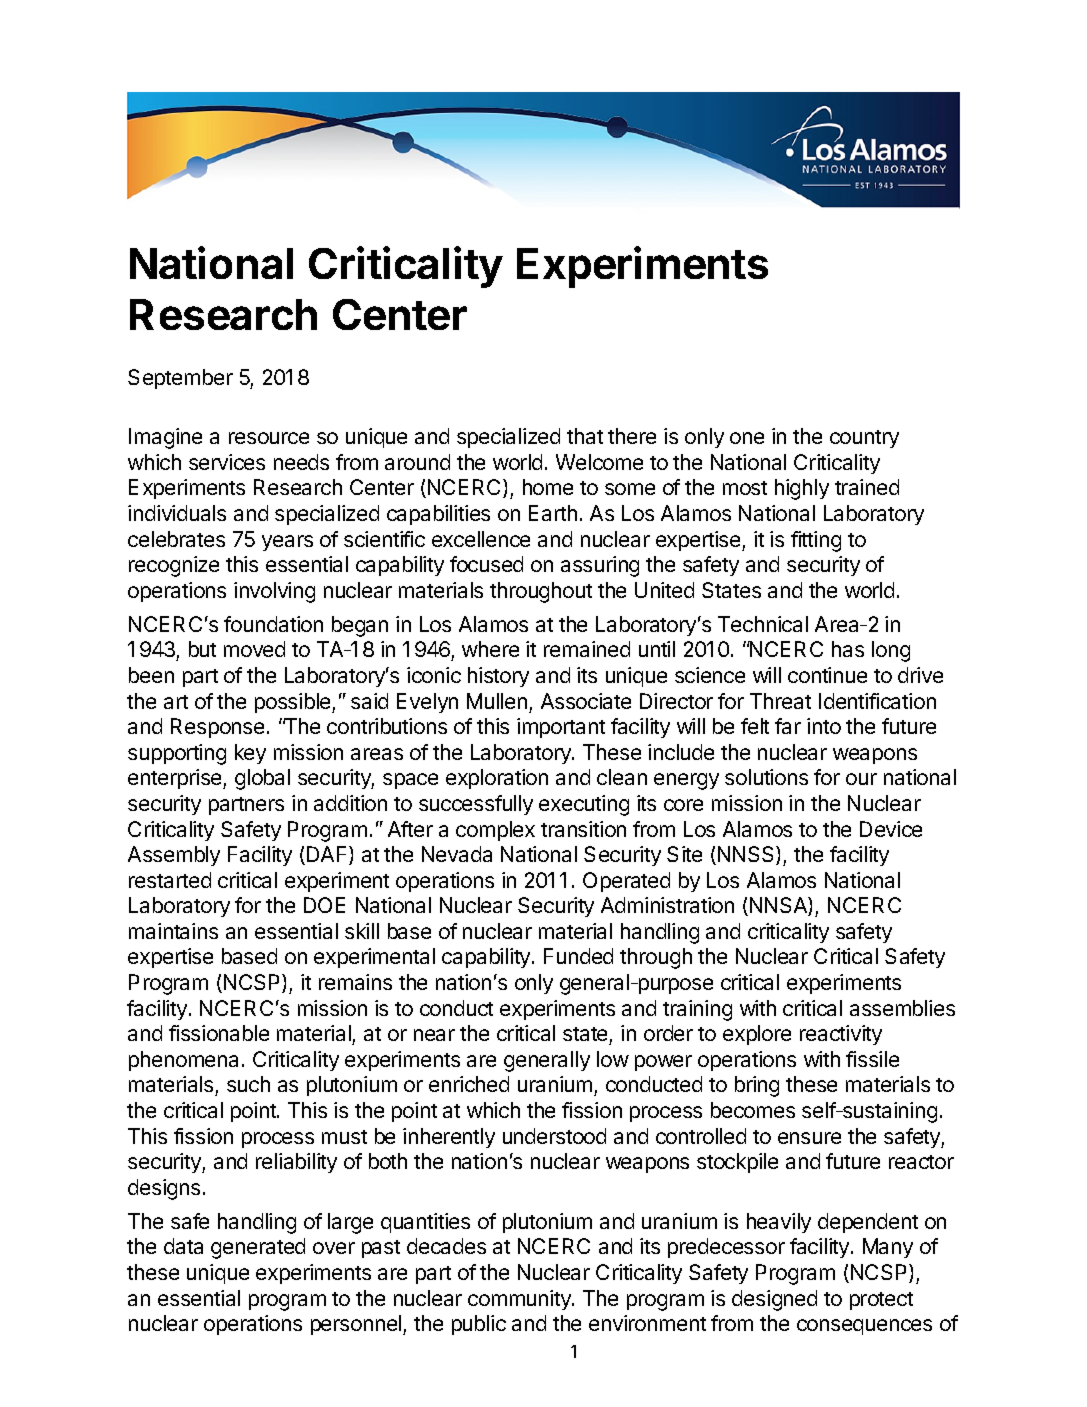 This image has width=1087, height=1407. What do you see at coordinates (585, 436) in the image?
I see `that` at bounding box center [585, 436].
